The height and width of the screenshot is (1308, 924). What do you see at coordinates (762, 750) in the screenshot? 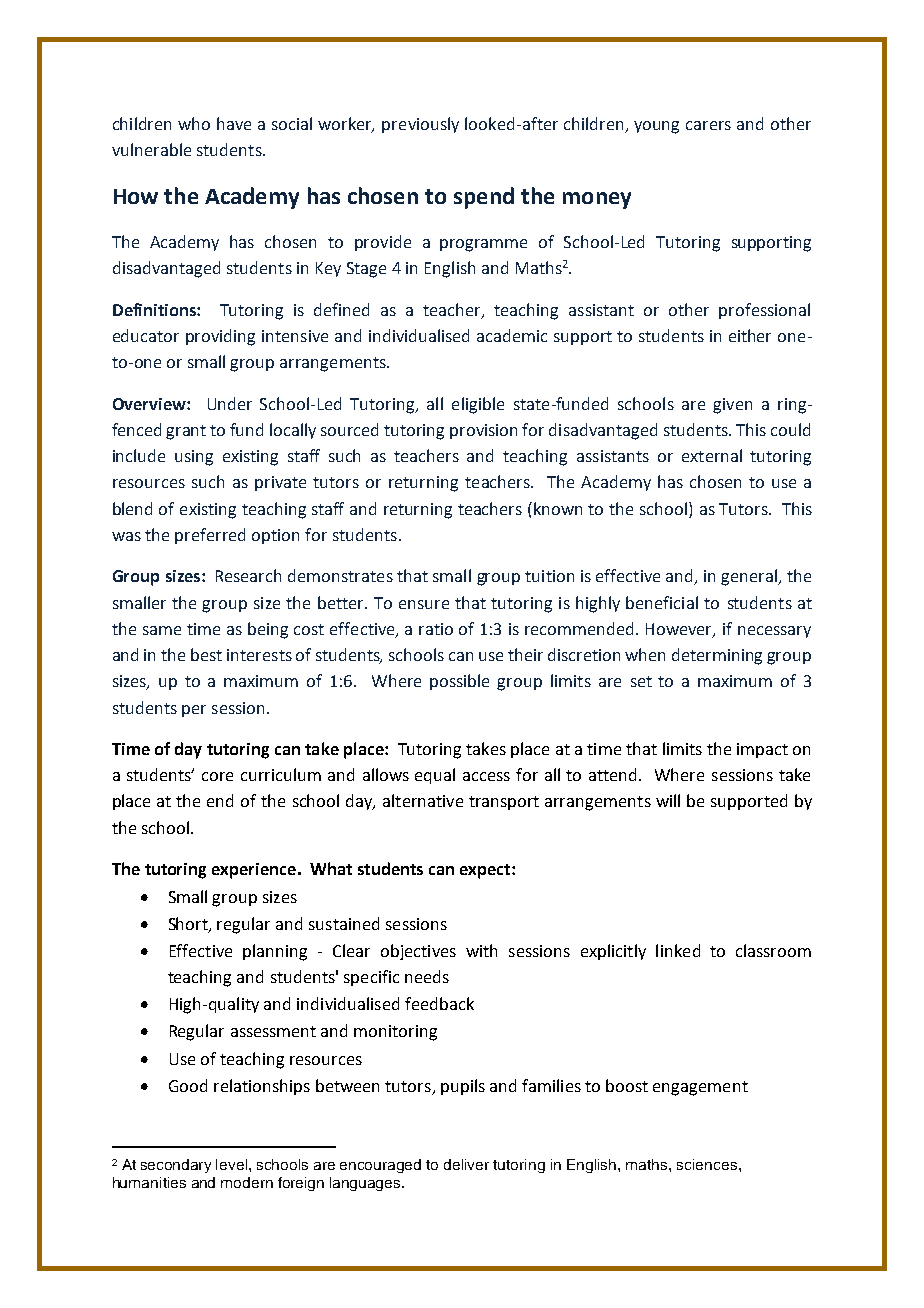
I see `impact` at bounding box center [762, 750].
